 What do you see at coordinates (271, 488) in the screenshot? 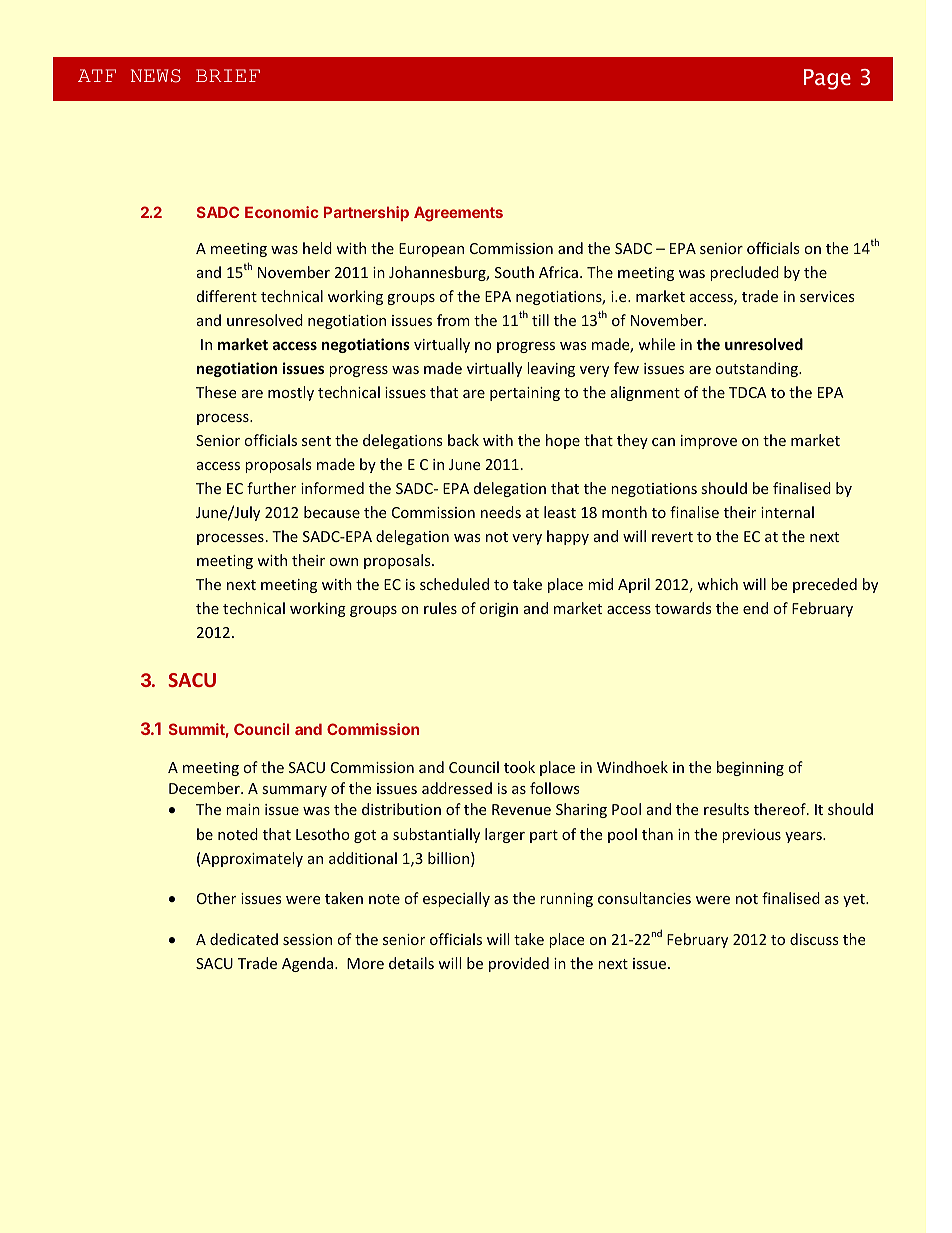
I see `further` at bounding box center [271, 488].
